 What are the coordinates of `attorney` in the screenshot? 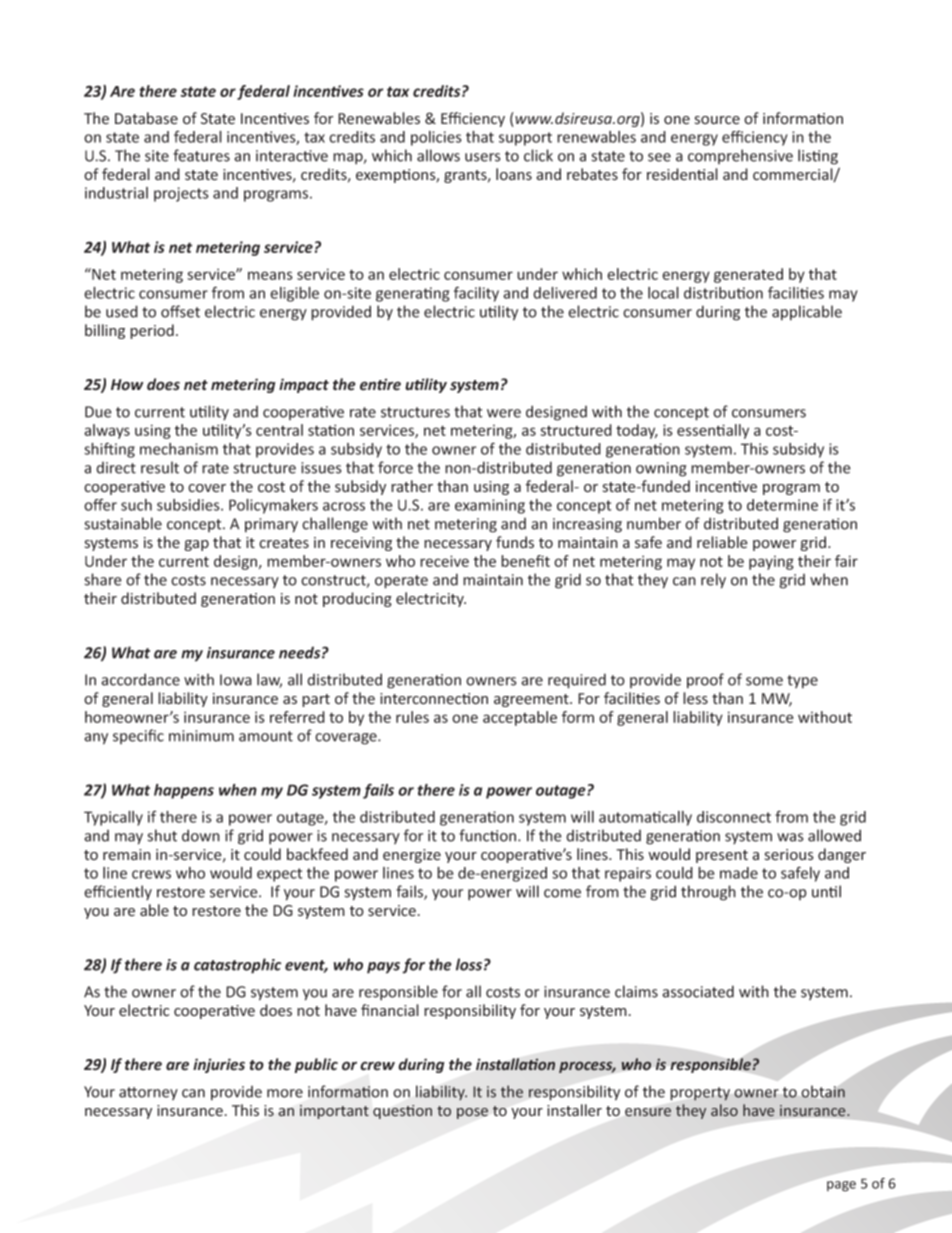 It's located at (148, 1093).
